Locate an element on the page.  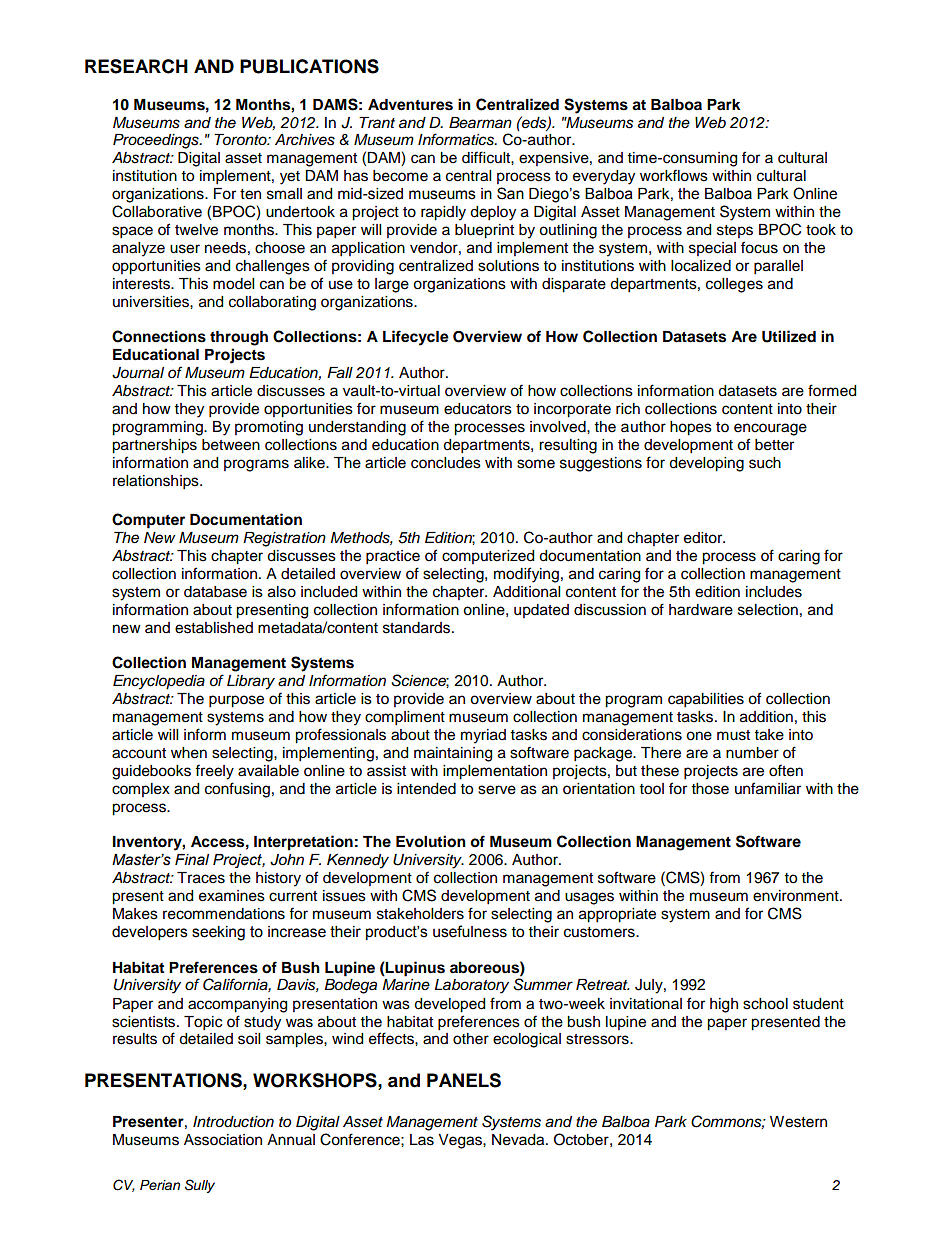
environment is located at coordinates (797, 896).
